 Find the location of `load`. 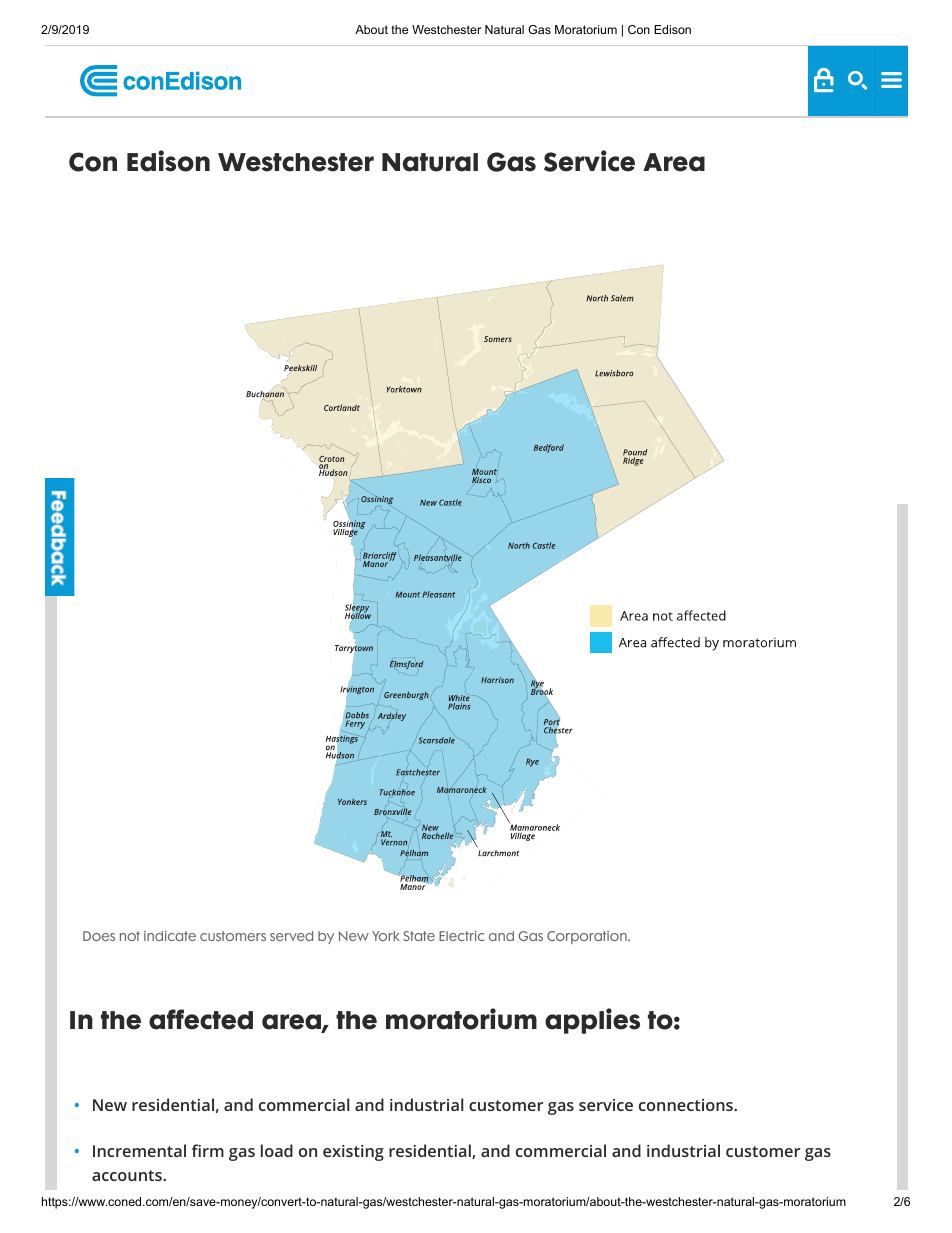

load is located at coordinates (277, 1150).
